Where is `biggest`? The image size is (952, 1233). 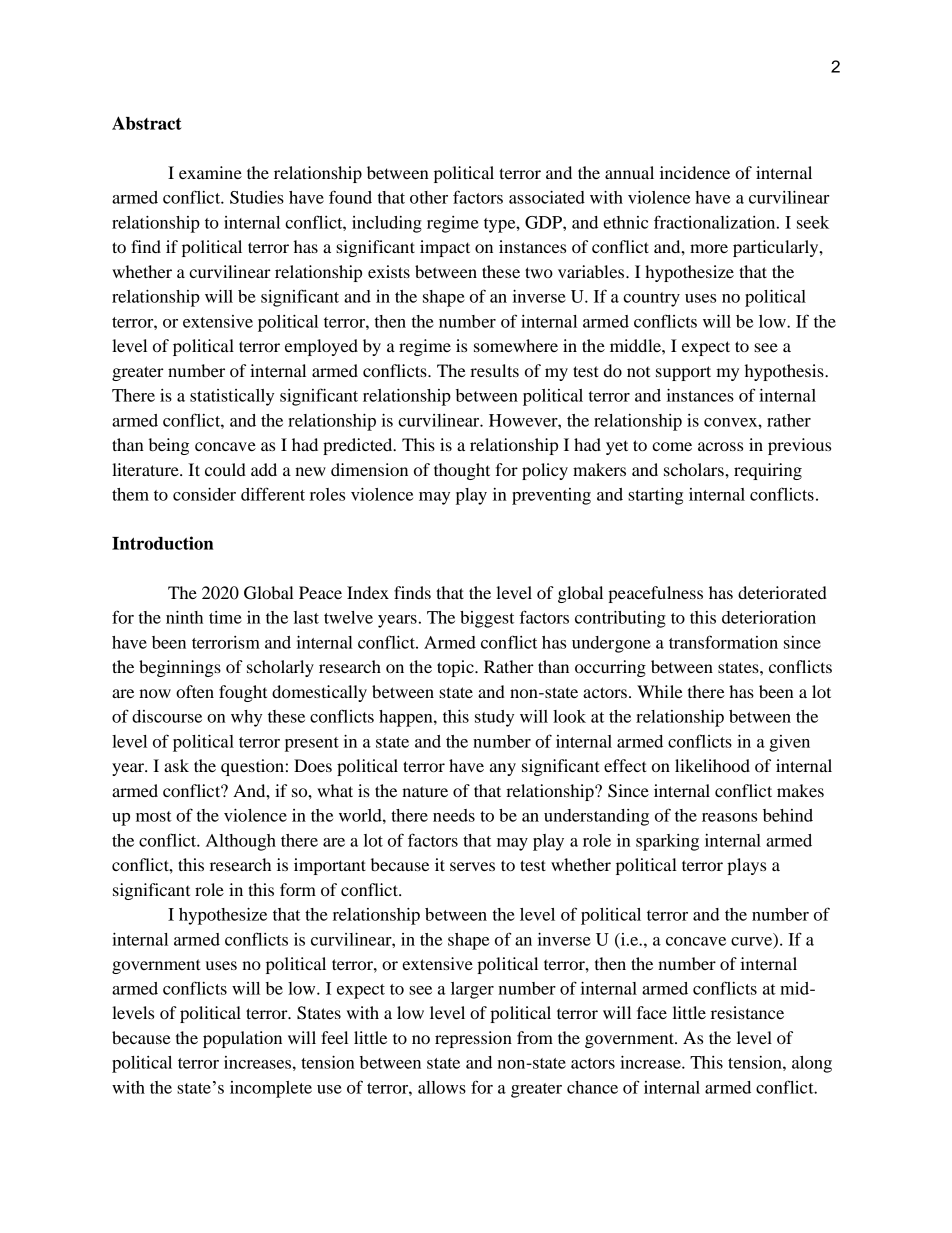
biggest is located at coordinates (487, 619).
